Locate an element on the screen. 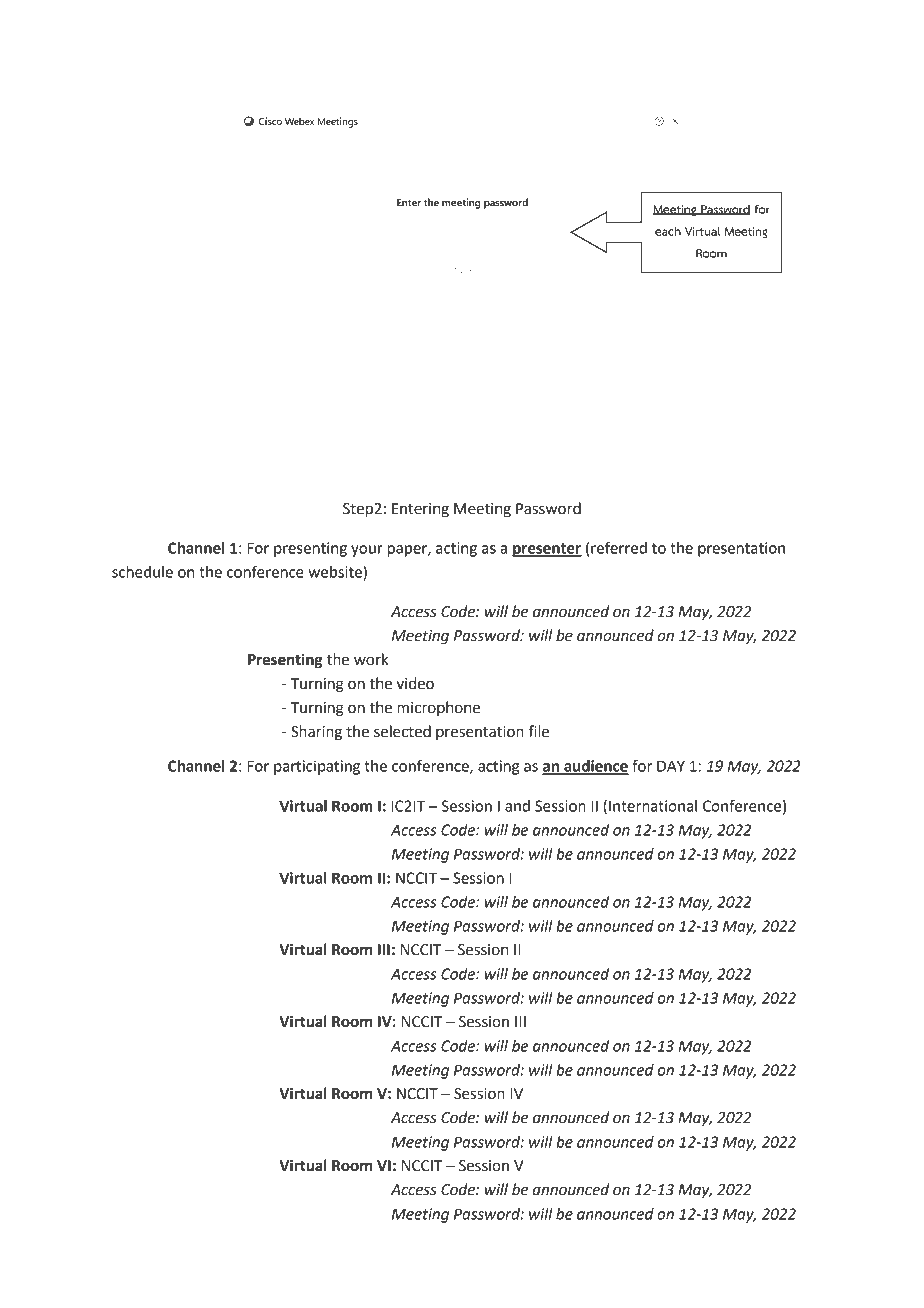 This screenshot has height=1308, width=924. Sharing is located at coordinates (316, 733).
